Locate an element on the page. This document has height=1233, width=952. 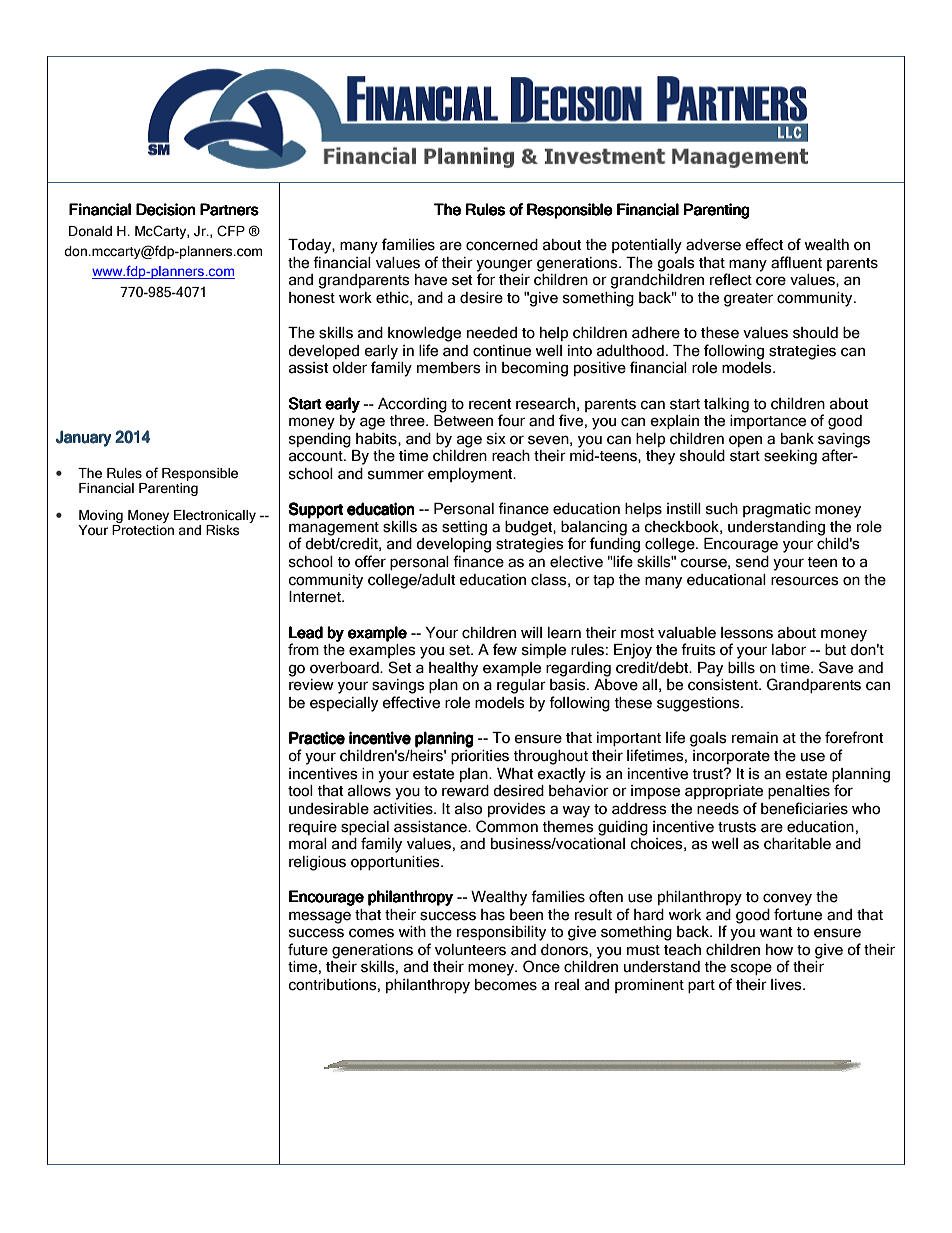
affluent is located at coordinates (796, 262).
